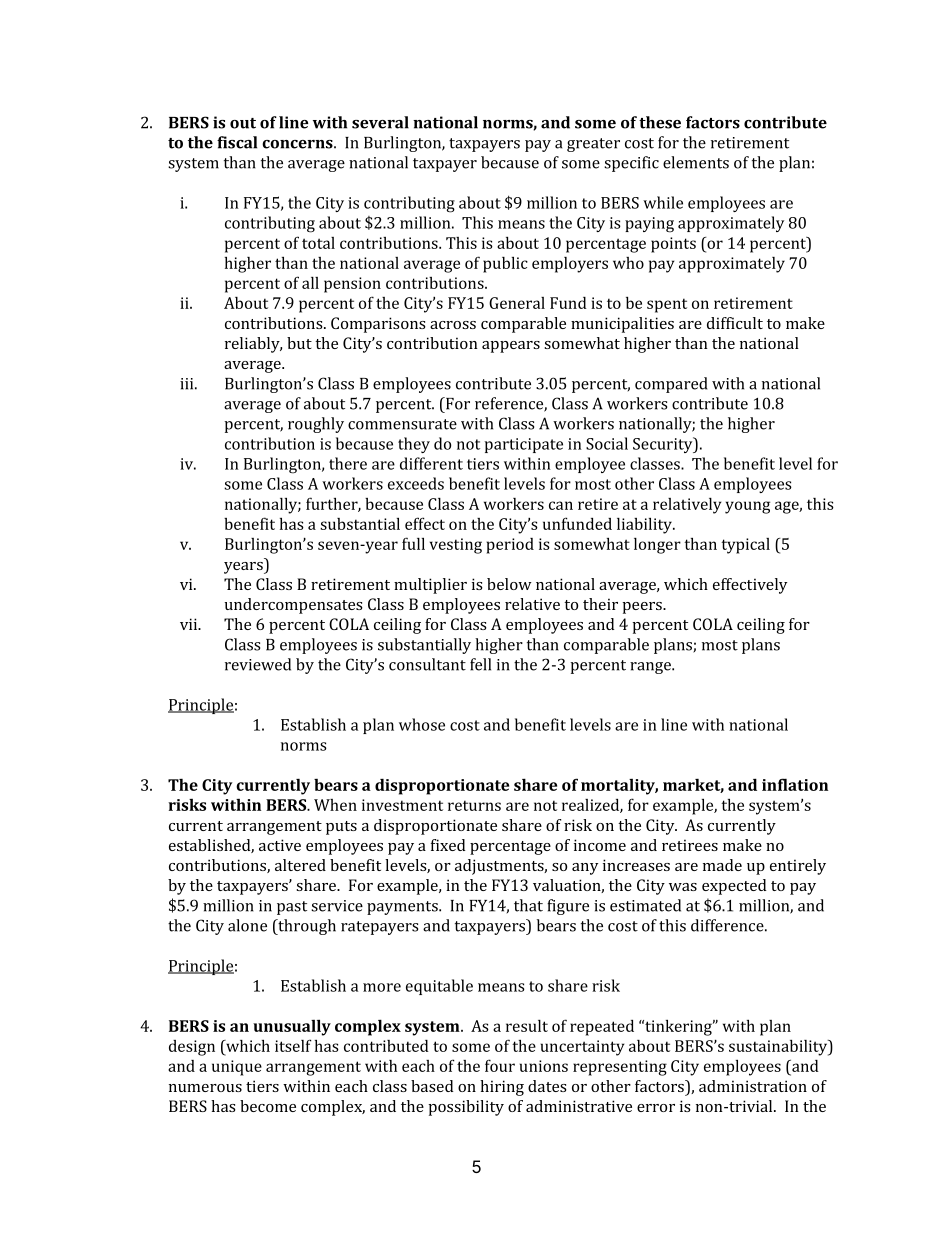 The height and width of the screenshot is (1233, 952). I want to click on roughly, so click(316, 425).
